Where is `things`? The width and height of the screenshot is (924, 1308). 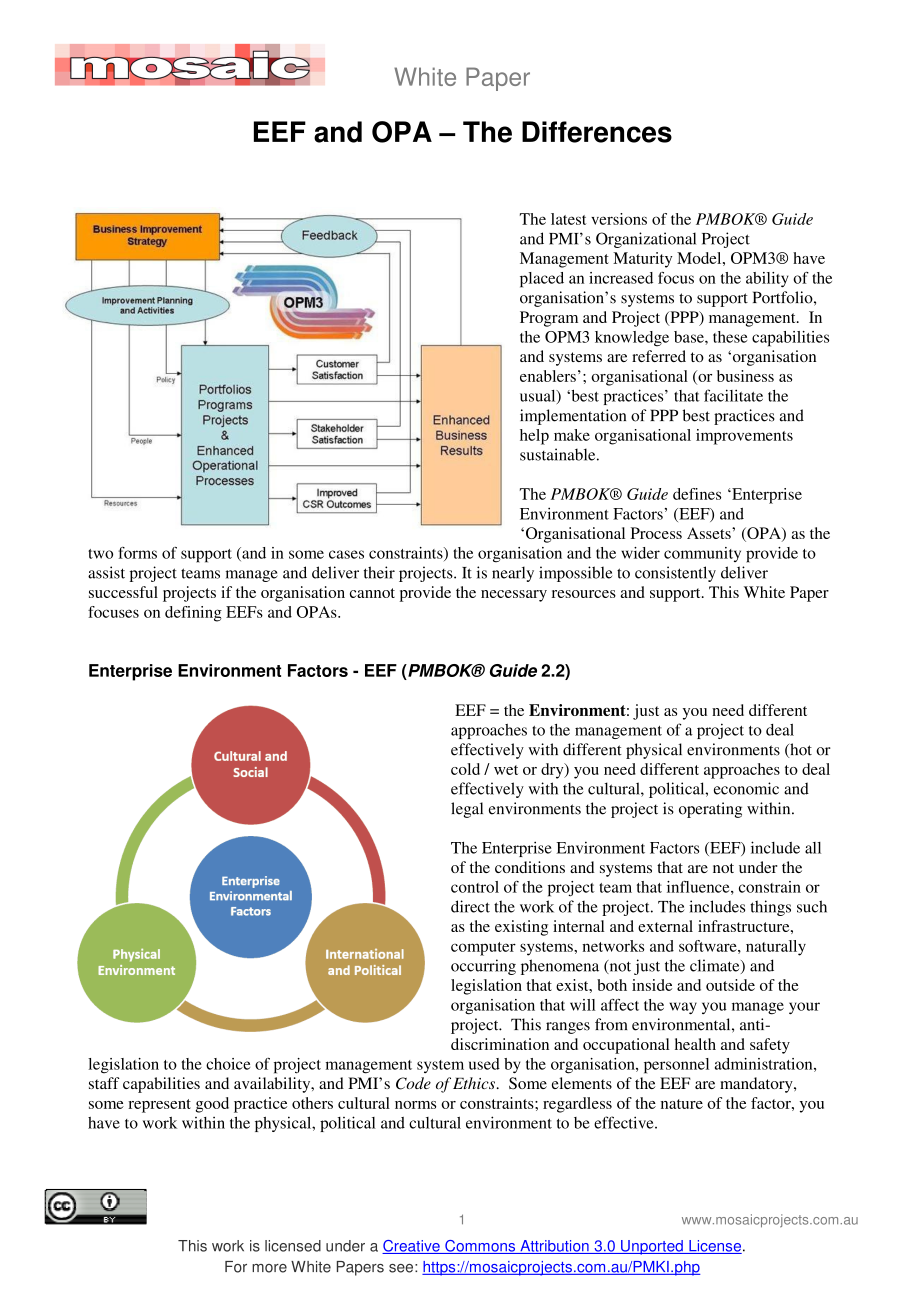
things is located at coordinates (770, 908).
